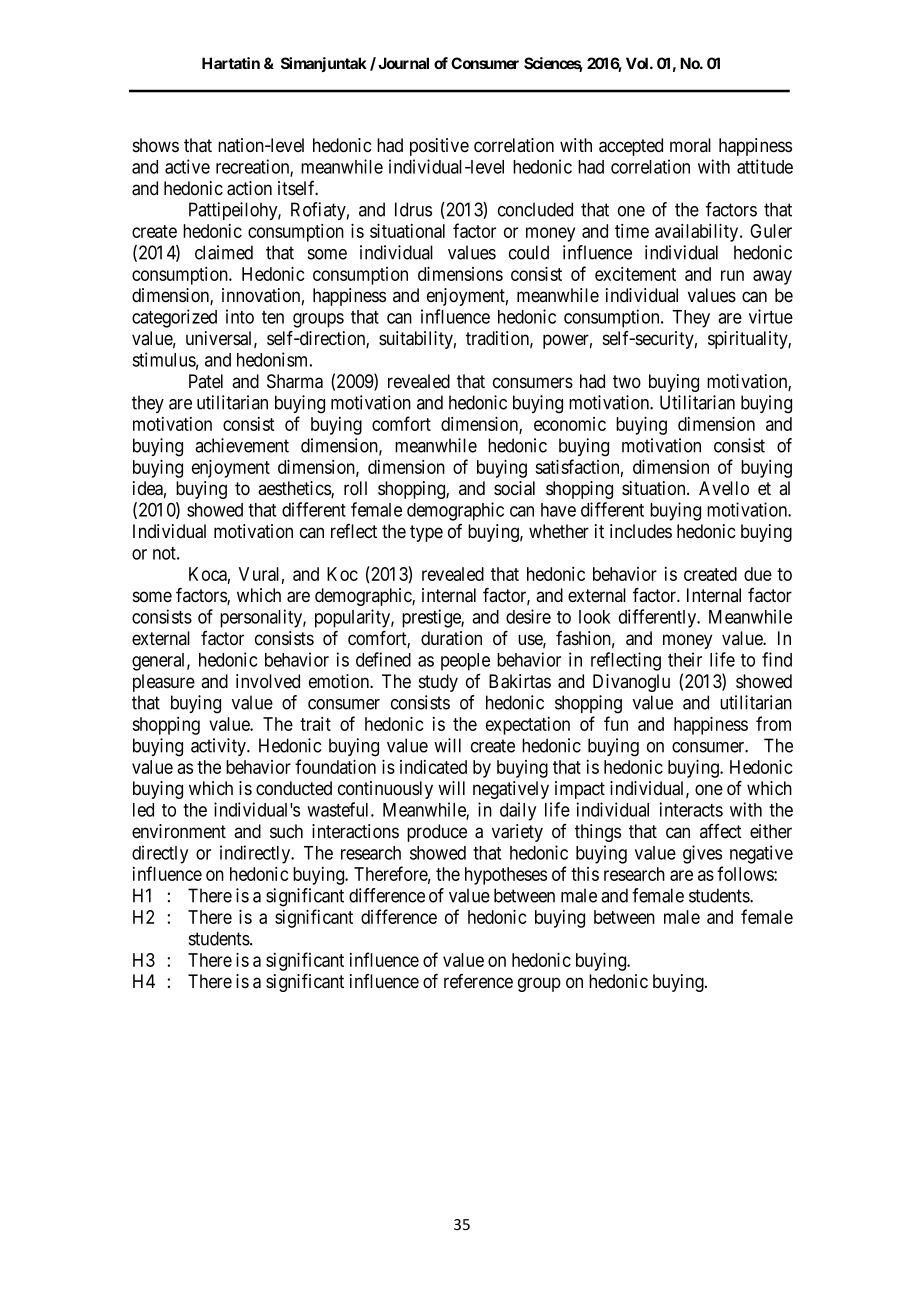 This screenshot has width=924, height=1308. What do you see at coordinates (529, 252) in the screenshot?
I see `could` at bounding box center [529, 252].
